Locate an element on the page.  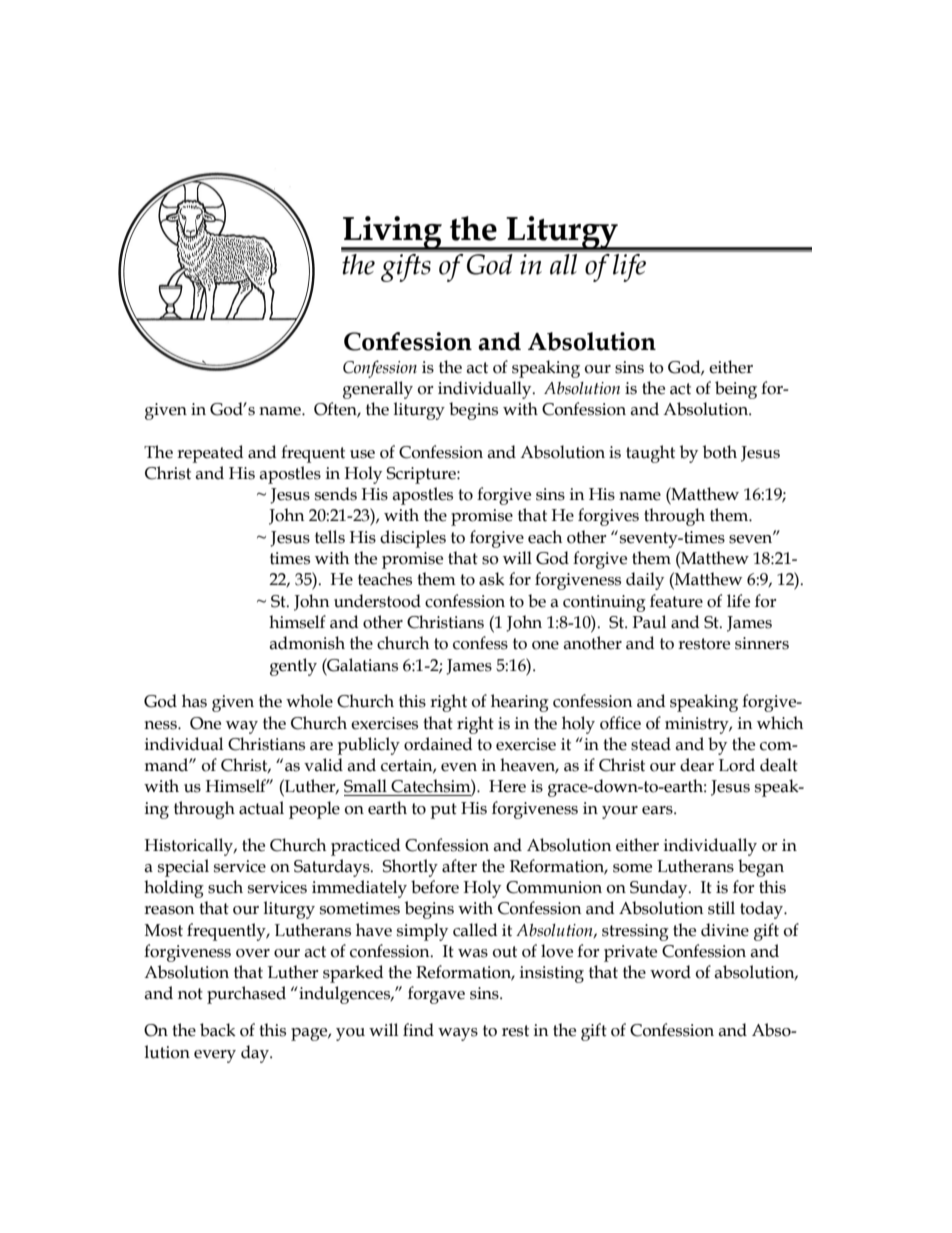
generally is located at coordinates (378, 390).
